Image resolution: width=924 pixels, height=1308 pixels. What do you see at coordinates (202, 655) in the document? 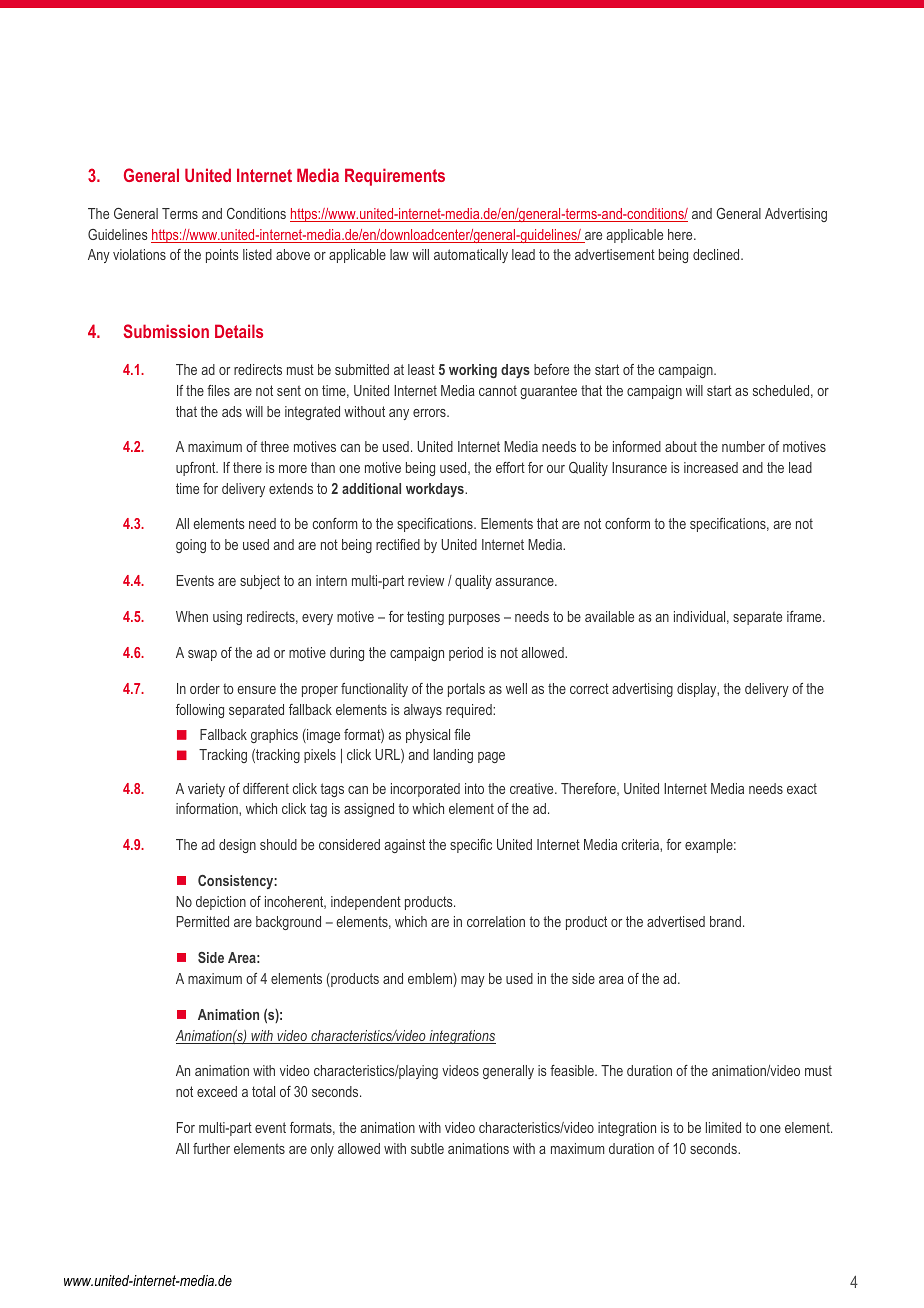
I see `swap` at bounding box center [202, 655].
